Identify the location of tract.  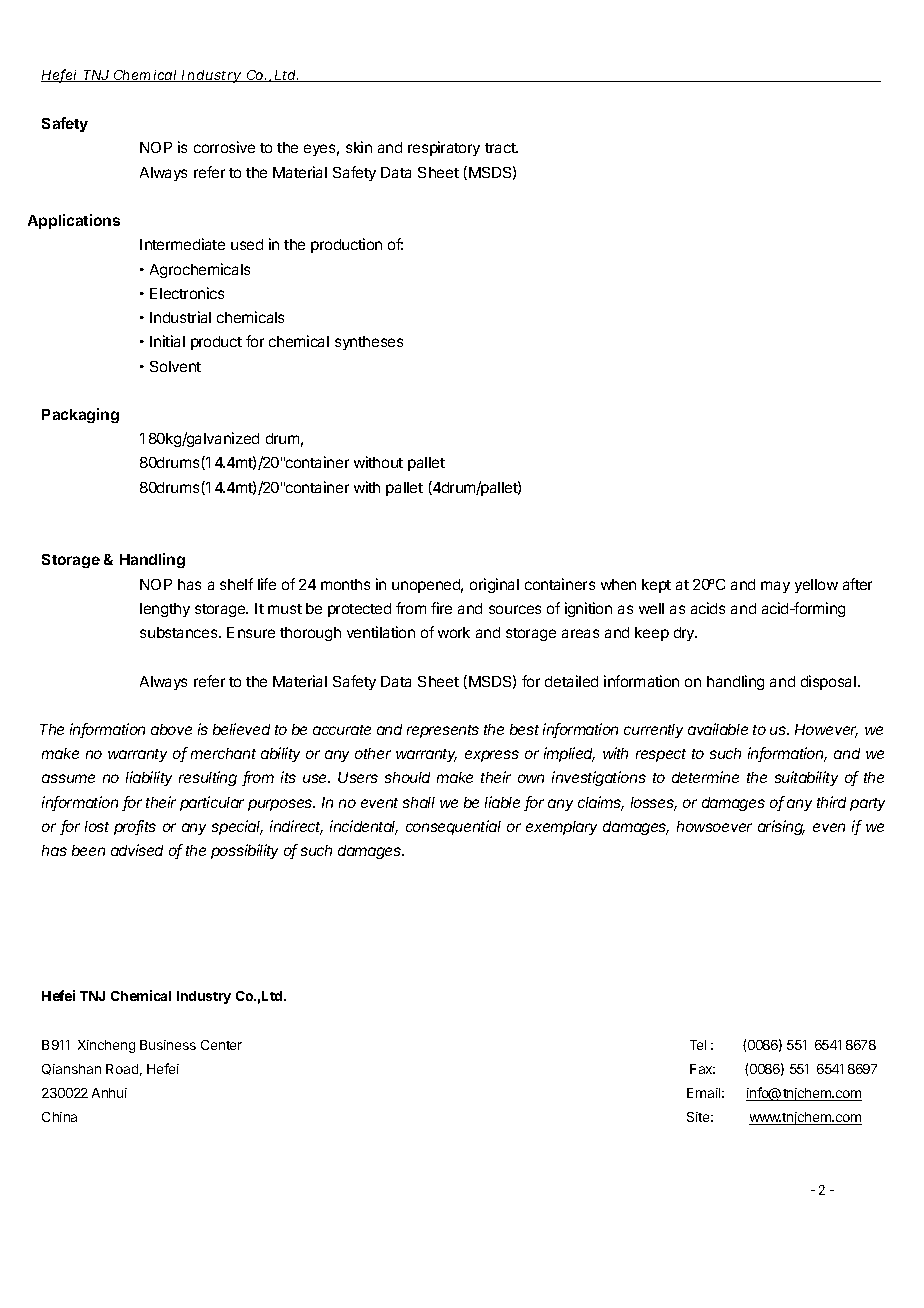
(501, 148).
